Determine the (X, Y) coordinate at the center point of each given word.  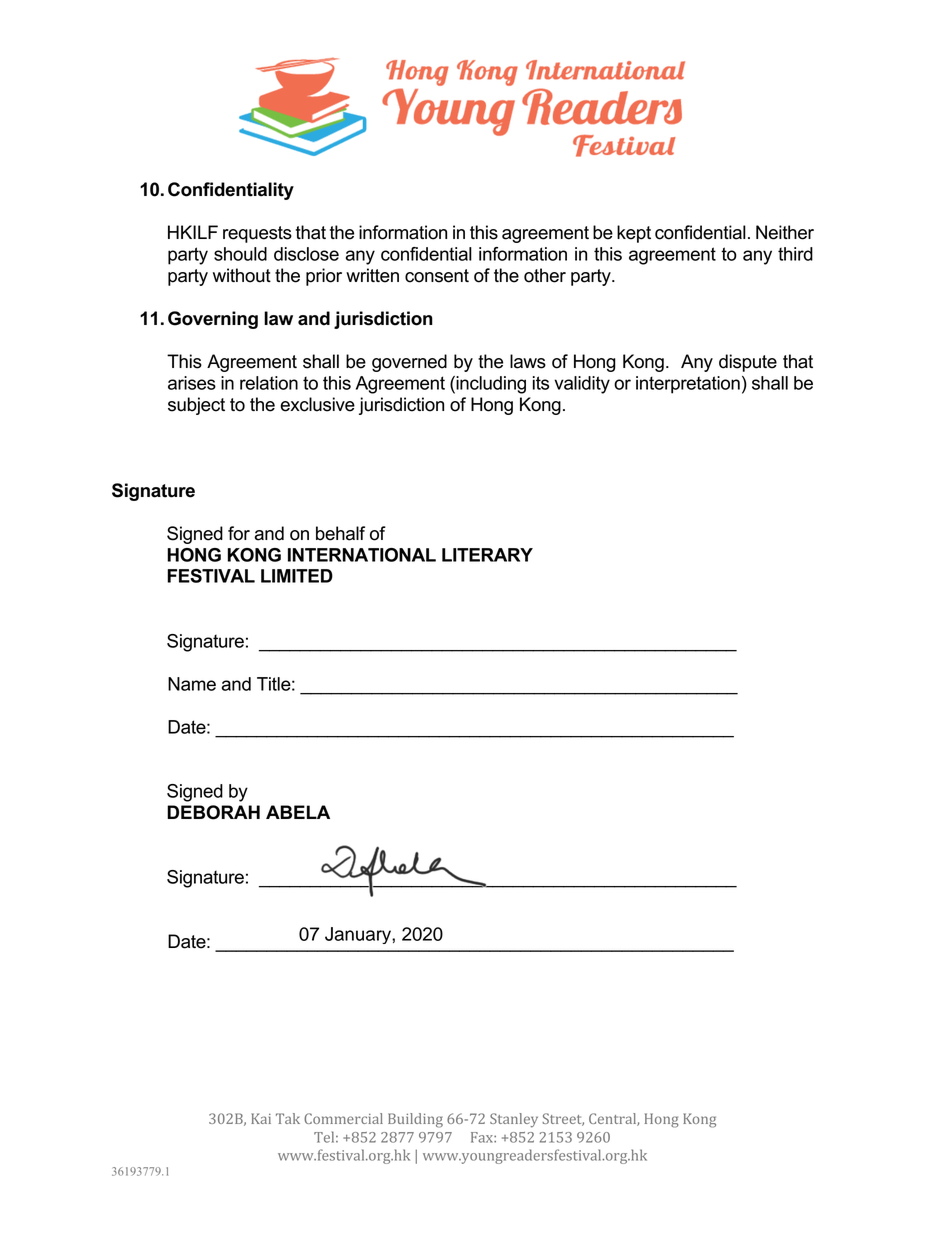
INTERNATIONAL (362, 555)
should (240, 254)
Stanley (514, 1120)
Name (192, 684)
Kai (261, 1118)
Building (415, 1120)
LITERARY (487, 555)
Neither (785, 232)
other (545, 275)
